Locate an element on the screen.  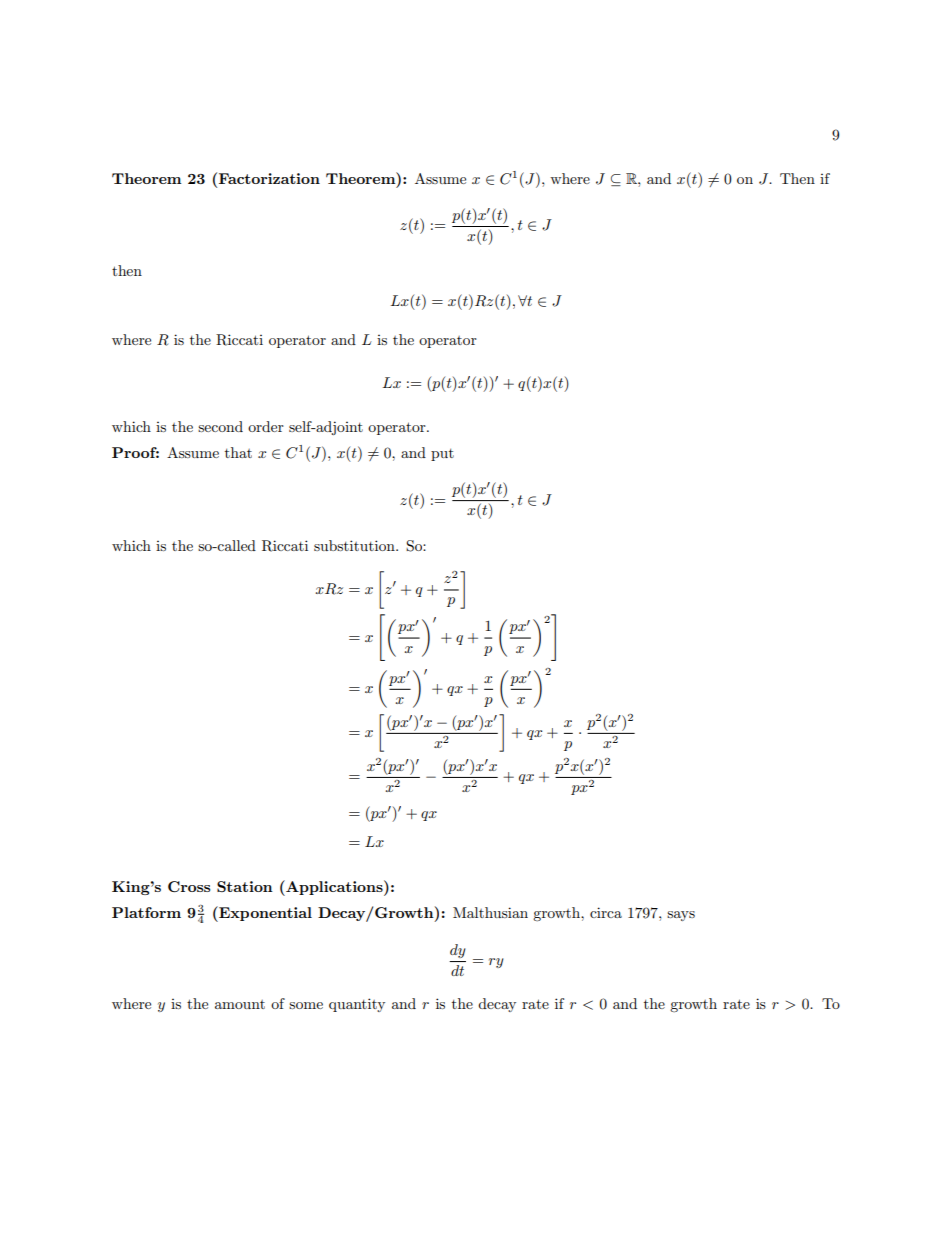
that is located at coordinates (238, 452).
